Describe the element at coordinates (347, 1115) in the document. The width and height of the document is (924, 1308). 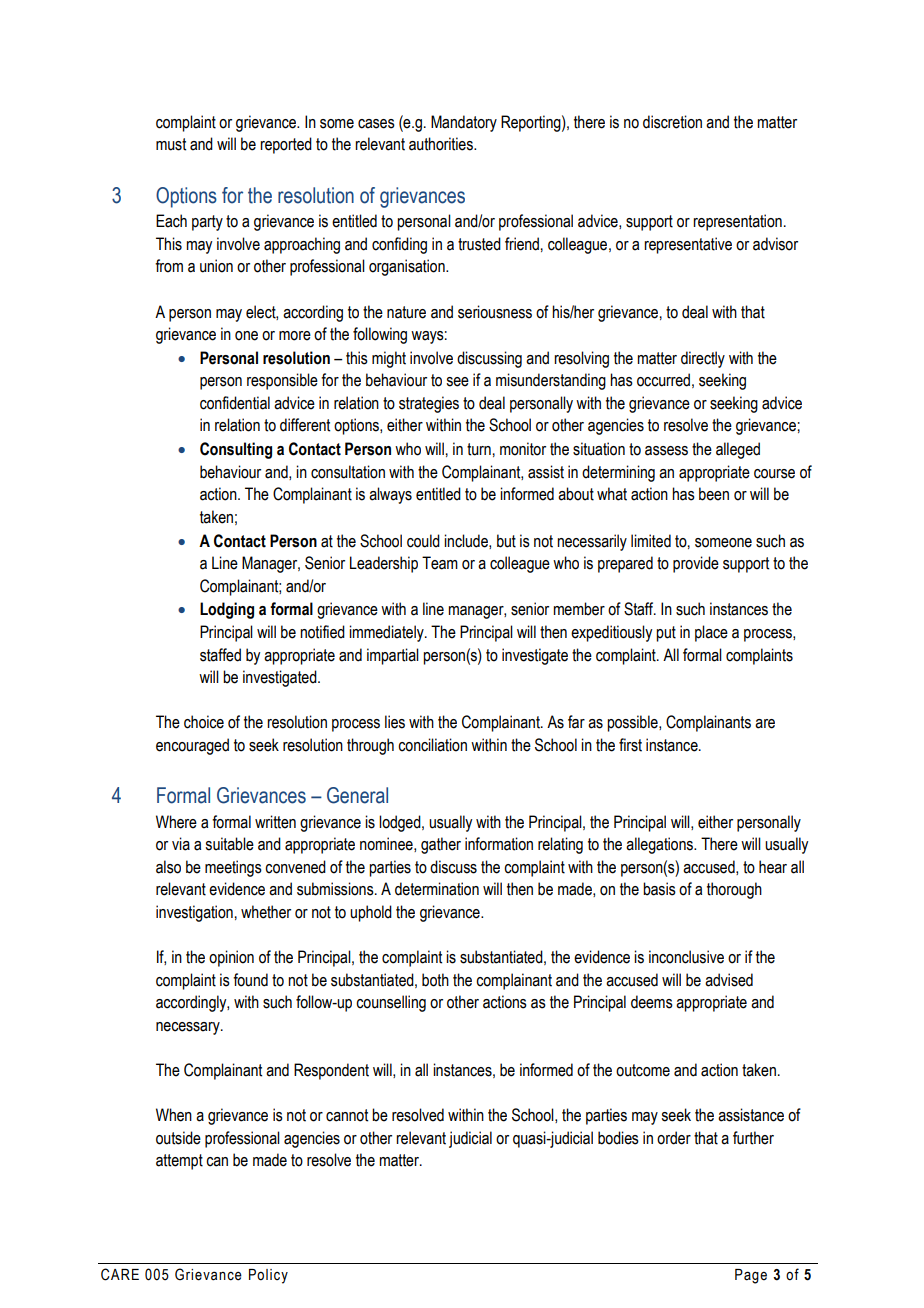
I see `cannot` at that location.
